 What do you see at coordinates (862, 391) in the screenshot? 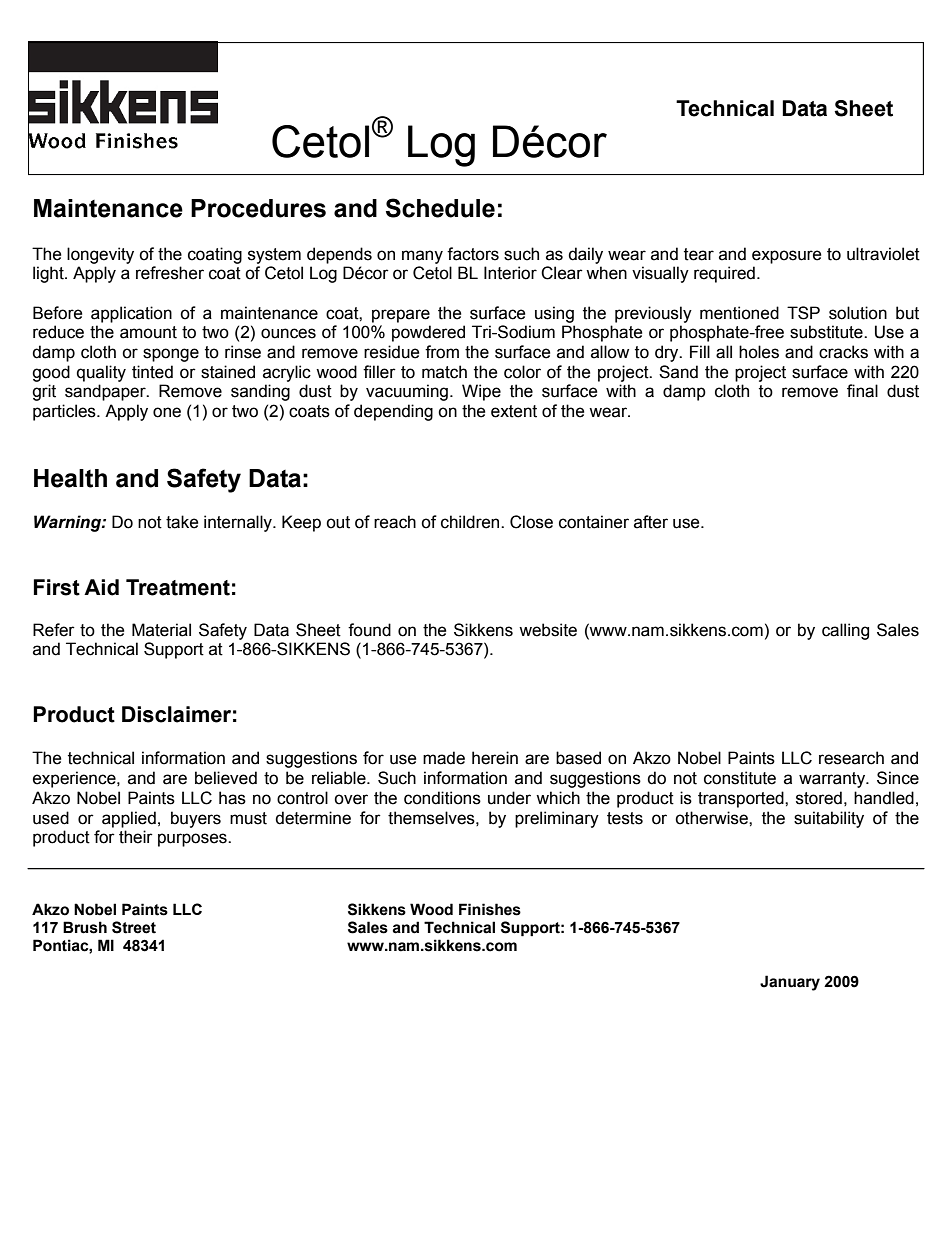
I see `final` at bounding box center [862, 391].
